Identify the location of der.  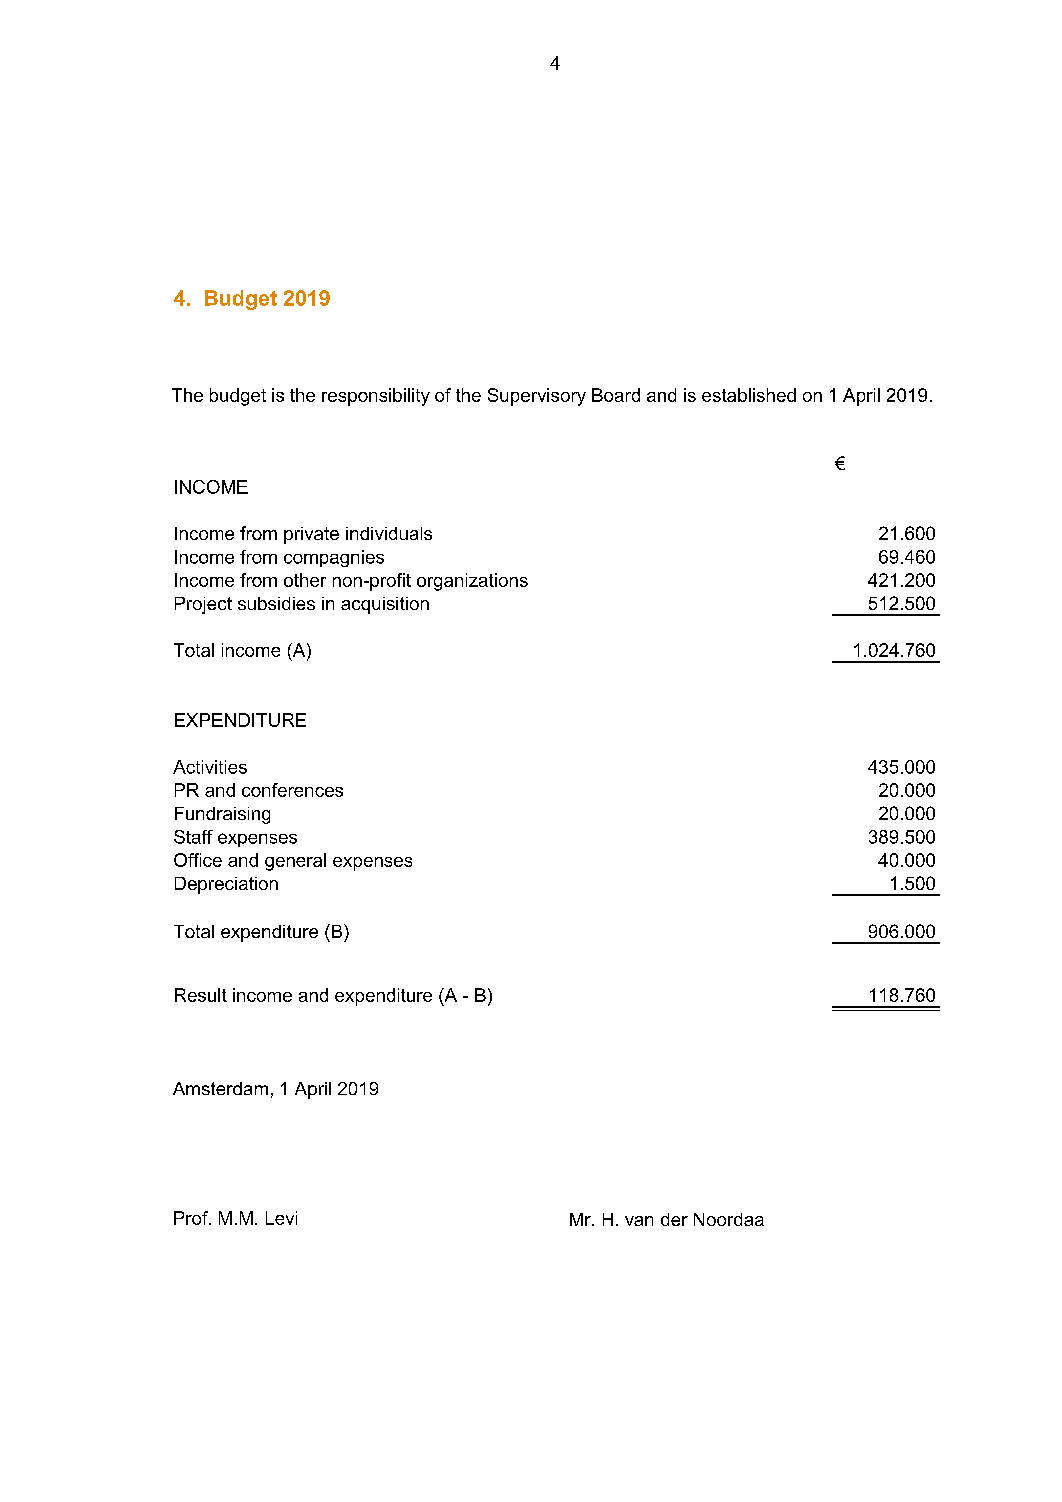
(674, 1219).
